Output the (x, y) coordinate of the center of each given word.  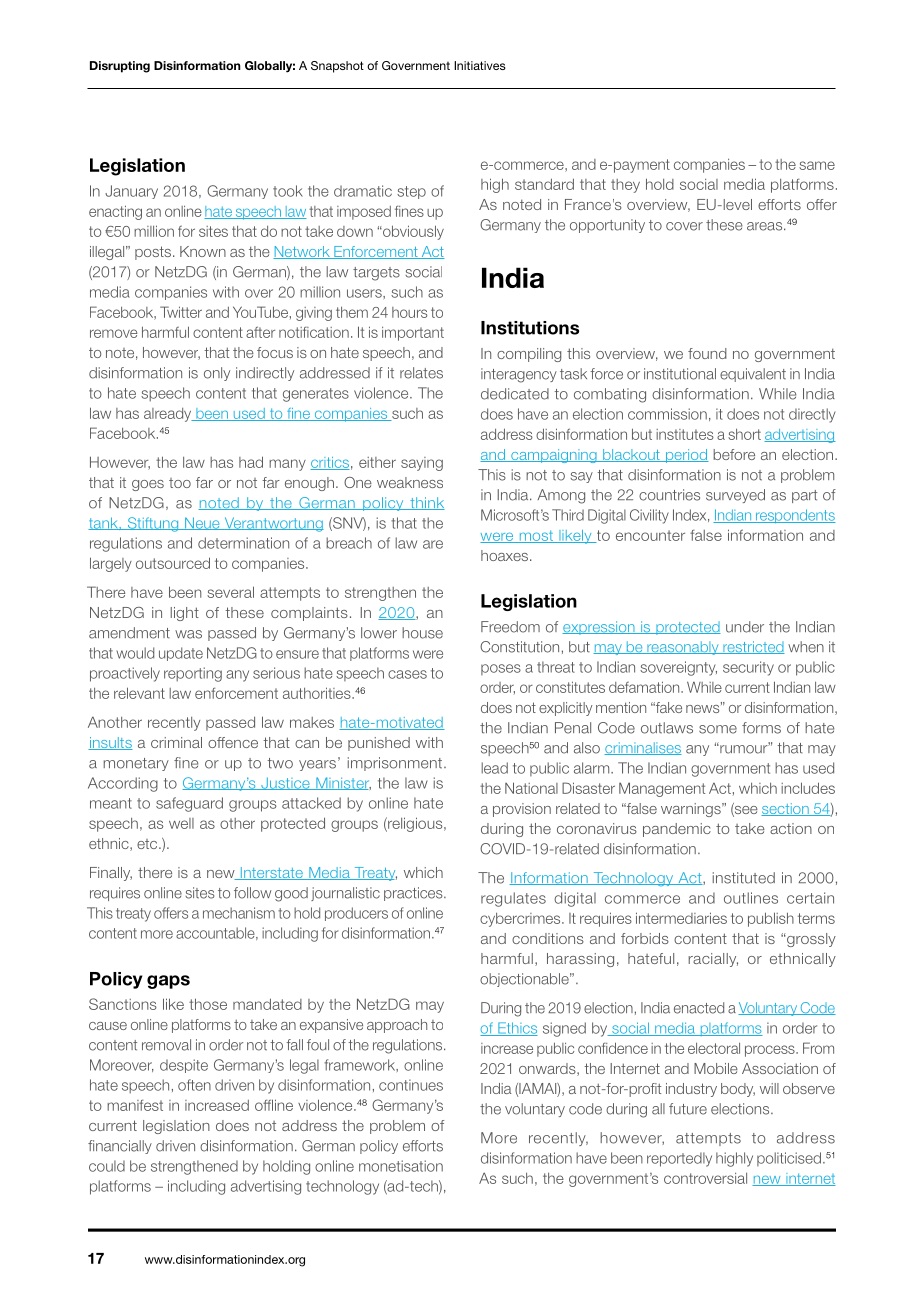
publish (771, 919)
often (194, 1085)
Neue (202, 523)
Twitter (181, 312)
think (426, 503)
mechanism (239, 913)
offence (233, 742)
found (707, 353)
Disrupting (120, 67)
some (718, 729)
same (817, 165)
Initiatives (480, 65)
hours (409, 312)
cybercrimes (521, 920)
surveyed (735, 496)
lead (494, 768)
